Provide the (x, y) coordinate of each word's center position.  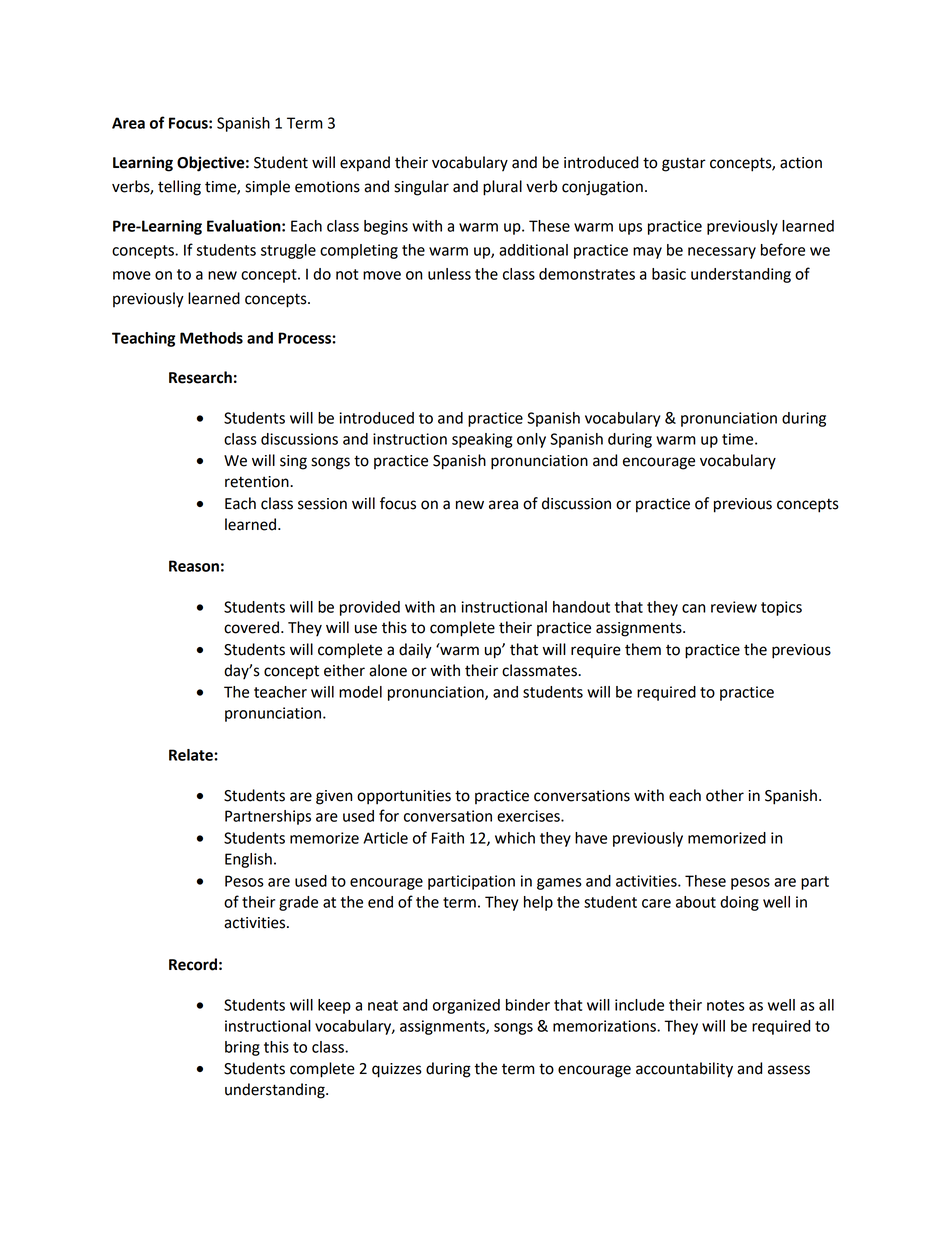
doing (739, 903)
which (515, 838)
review (734, 607)
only (531, 440)
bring (242, 1048)
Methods (211, 338)
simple (267, 188)
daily (415, 651)
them (643, 649)
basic (669, 274)
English (248, 860)
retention (258, 482)
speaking (482, 440)
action (801, 163)
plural (502, 188)
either (344, 670)
